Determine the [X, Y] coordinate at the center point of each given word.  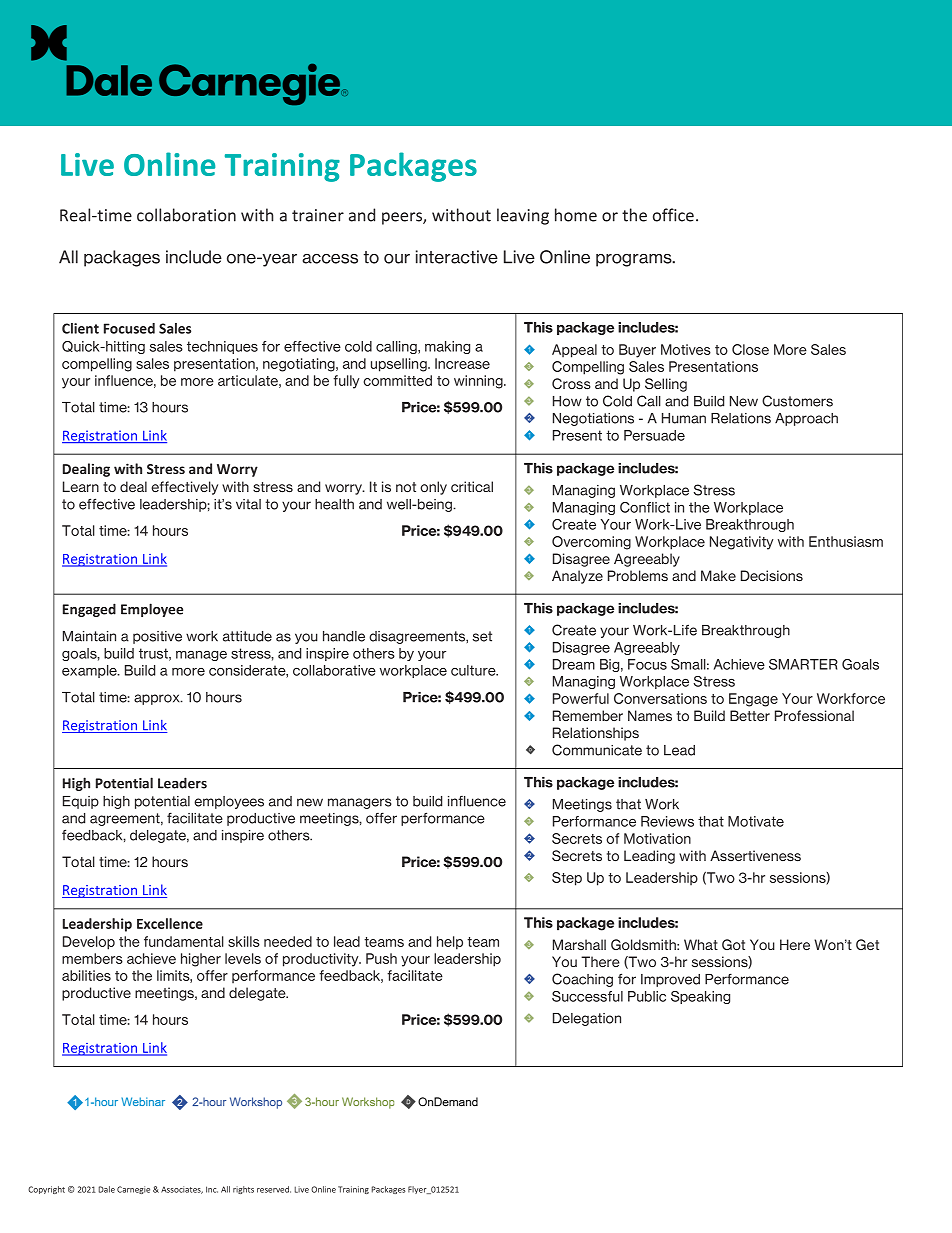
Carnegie [133, 1190]
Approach [806, 419]
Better [750, 715]
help [450, 943]
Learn [81, 486]
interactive [457, 257]
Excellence [170, 923]
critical [472, 486]
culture [474, 670]
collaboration [186, 215]
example [90, 671]
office [673, 215]
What [701, 944]
